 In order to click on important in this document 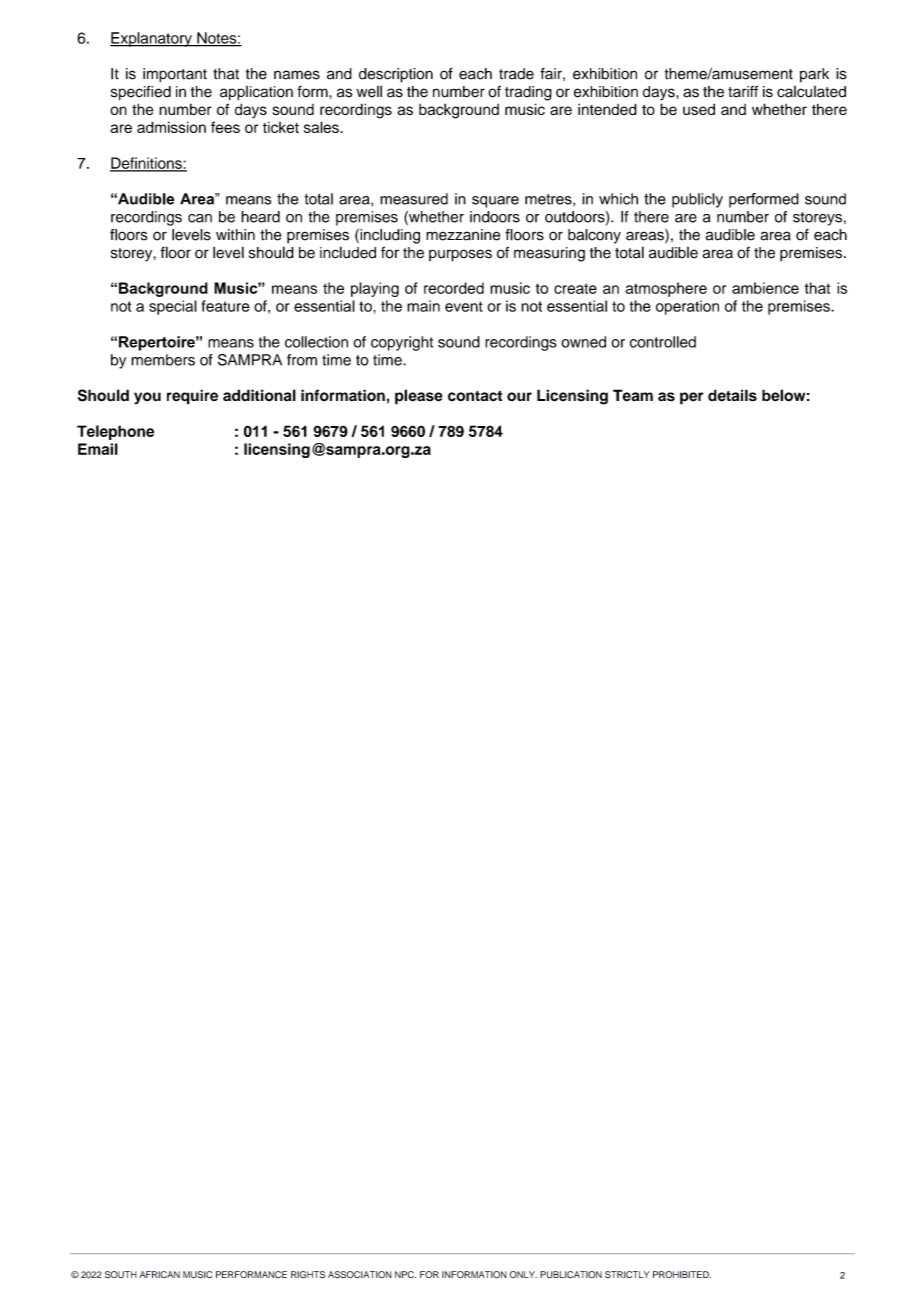, I will do `click(175, 75)`.
